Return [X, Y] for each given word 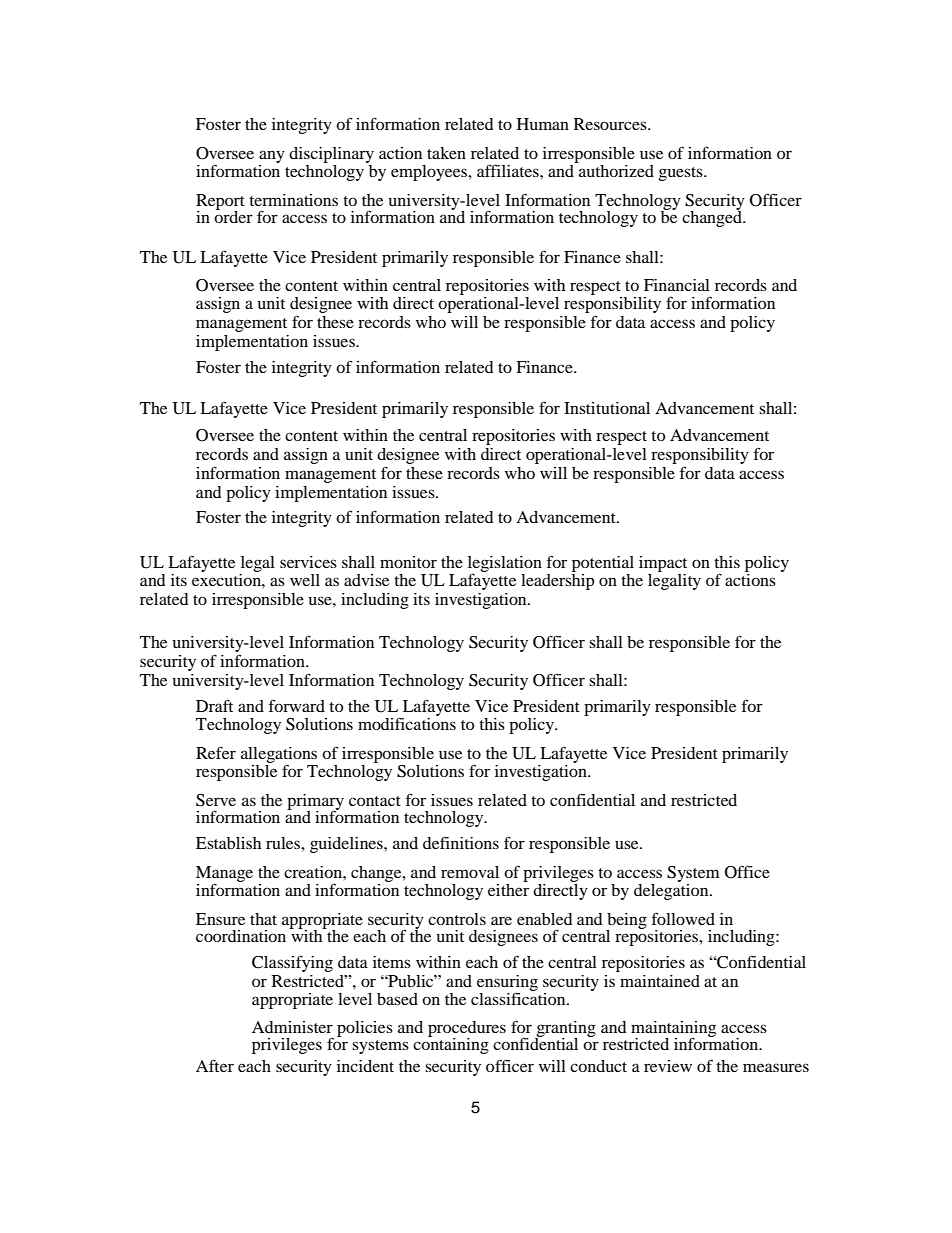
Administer [292, 1027]
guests [681, 174]
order [233, 216]
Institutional [607, 408]
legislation [505, 565]
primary [315, 803]
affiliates [509, 170]
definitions [461, 842]
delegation [672, 890]
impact [663, 564]
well [305, 580]
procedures [467, 1030]
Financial [677, 285]
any [272, 156]
